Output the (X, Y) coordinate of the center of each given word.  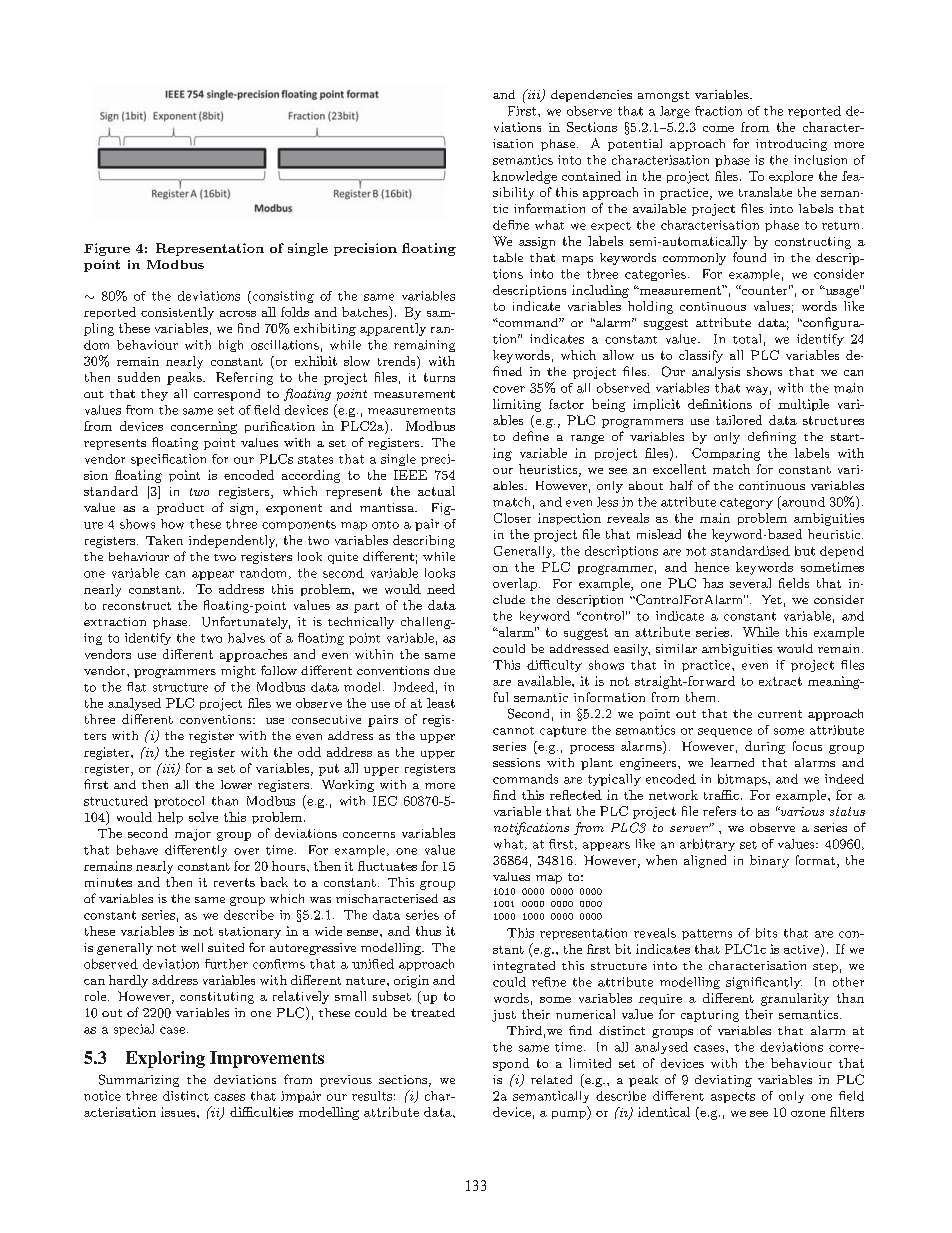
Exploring (165, 1059)
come (718, 129)
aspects (733, 1097)
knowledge (525, 177)
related (551, 1079)
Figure (107, 249)
